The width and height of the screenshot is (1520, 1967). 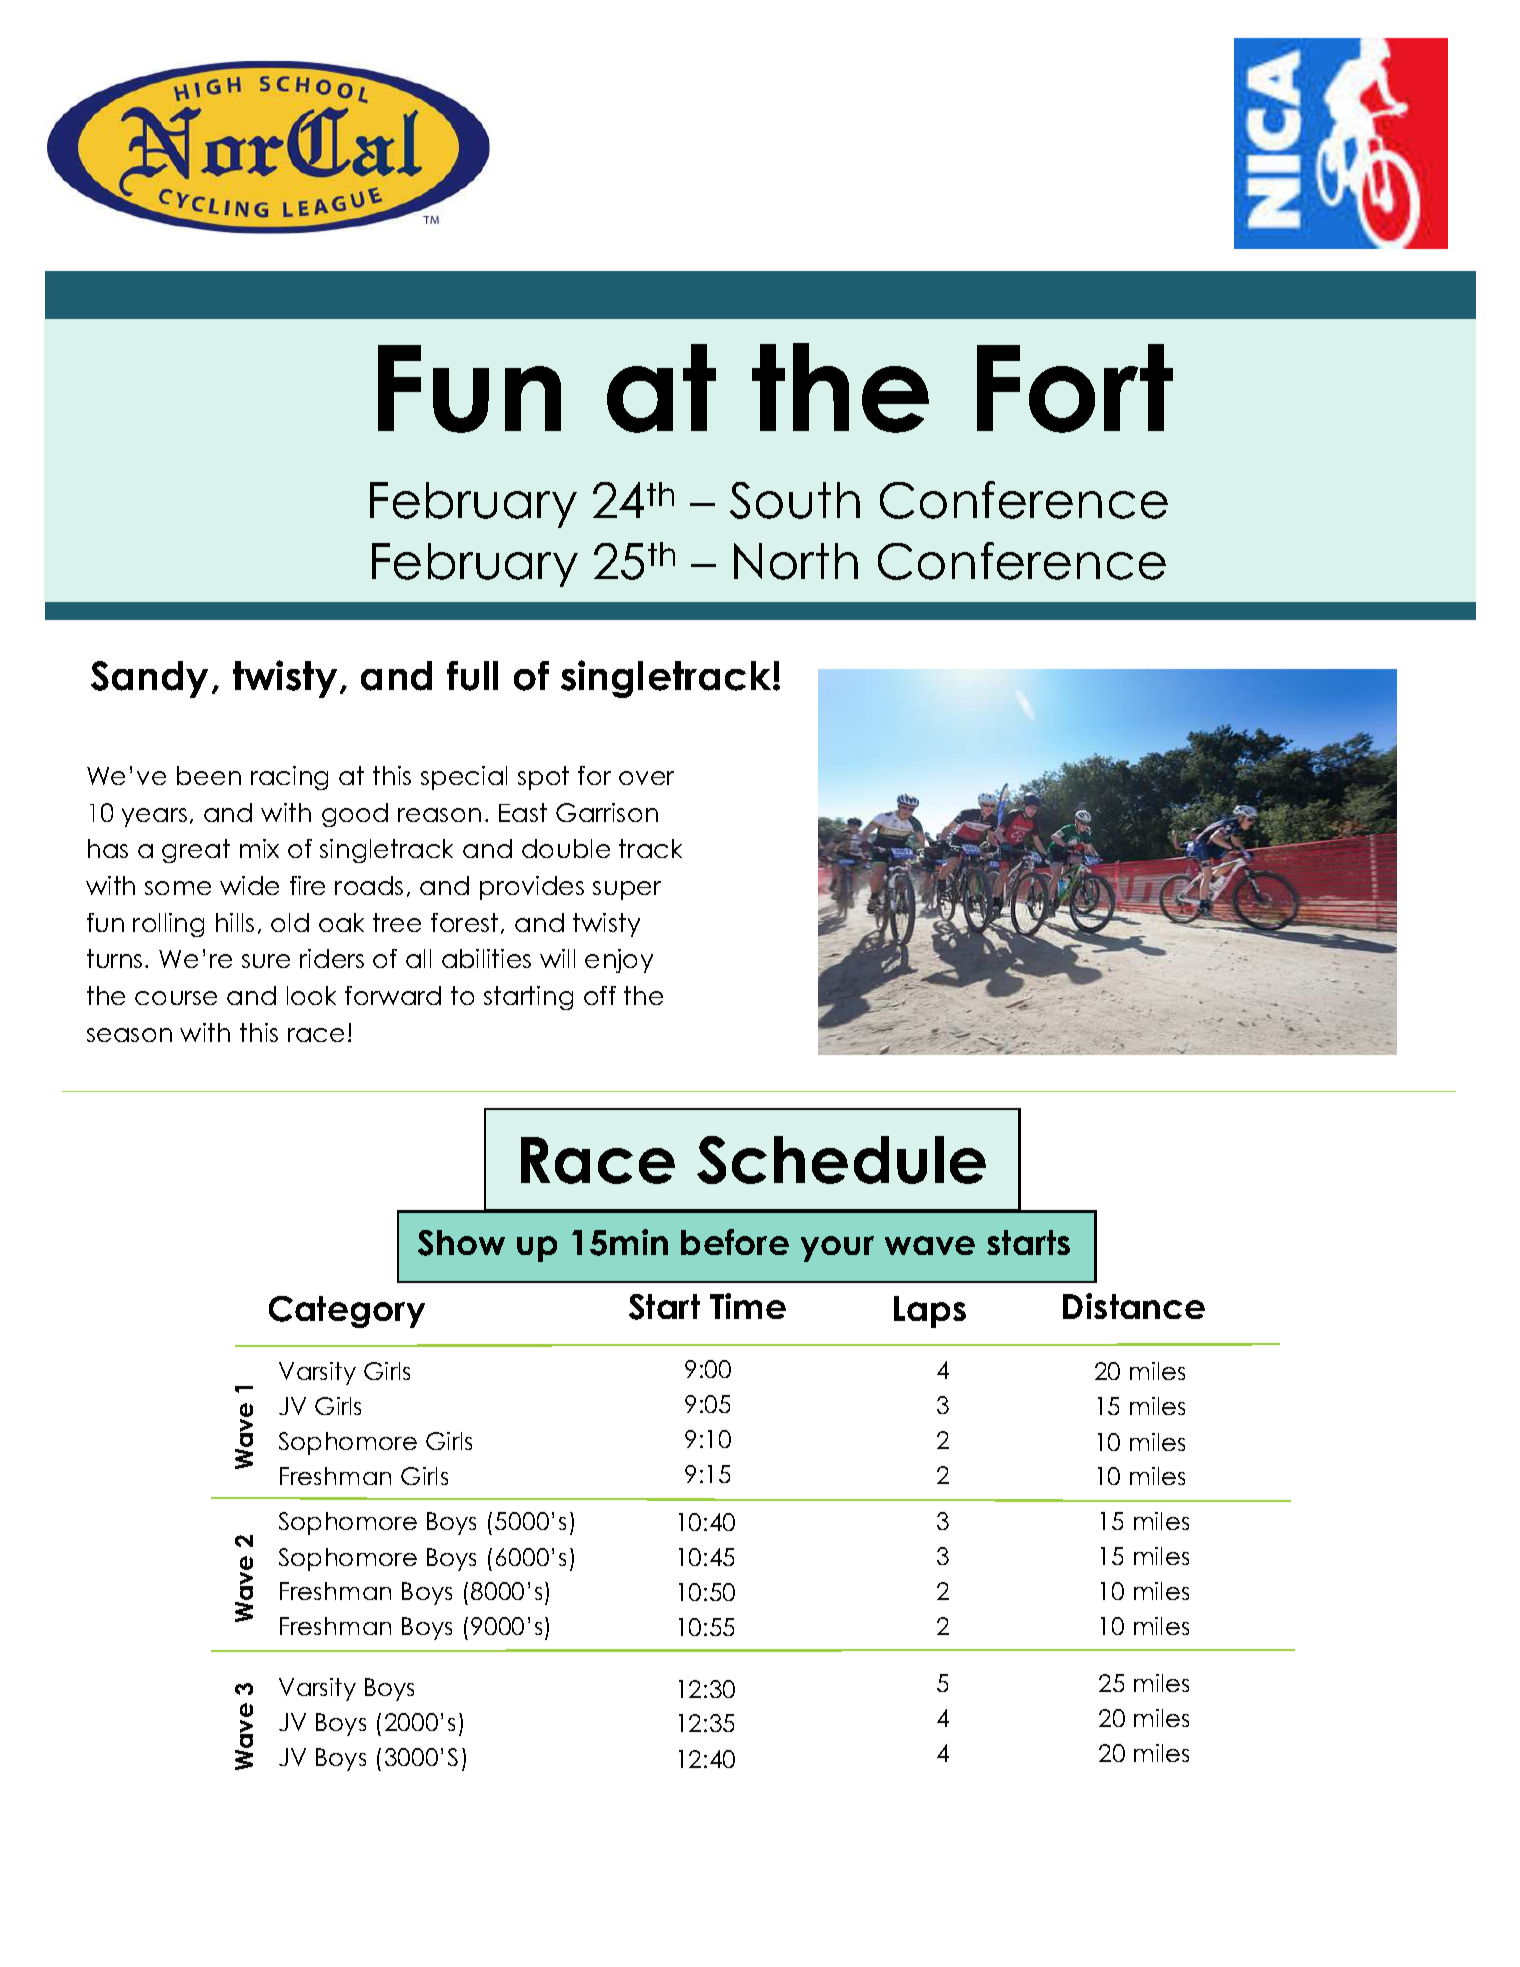 I want to click on hills, so click(x=235, y=922).
